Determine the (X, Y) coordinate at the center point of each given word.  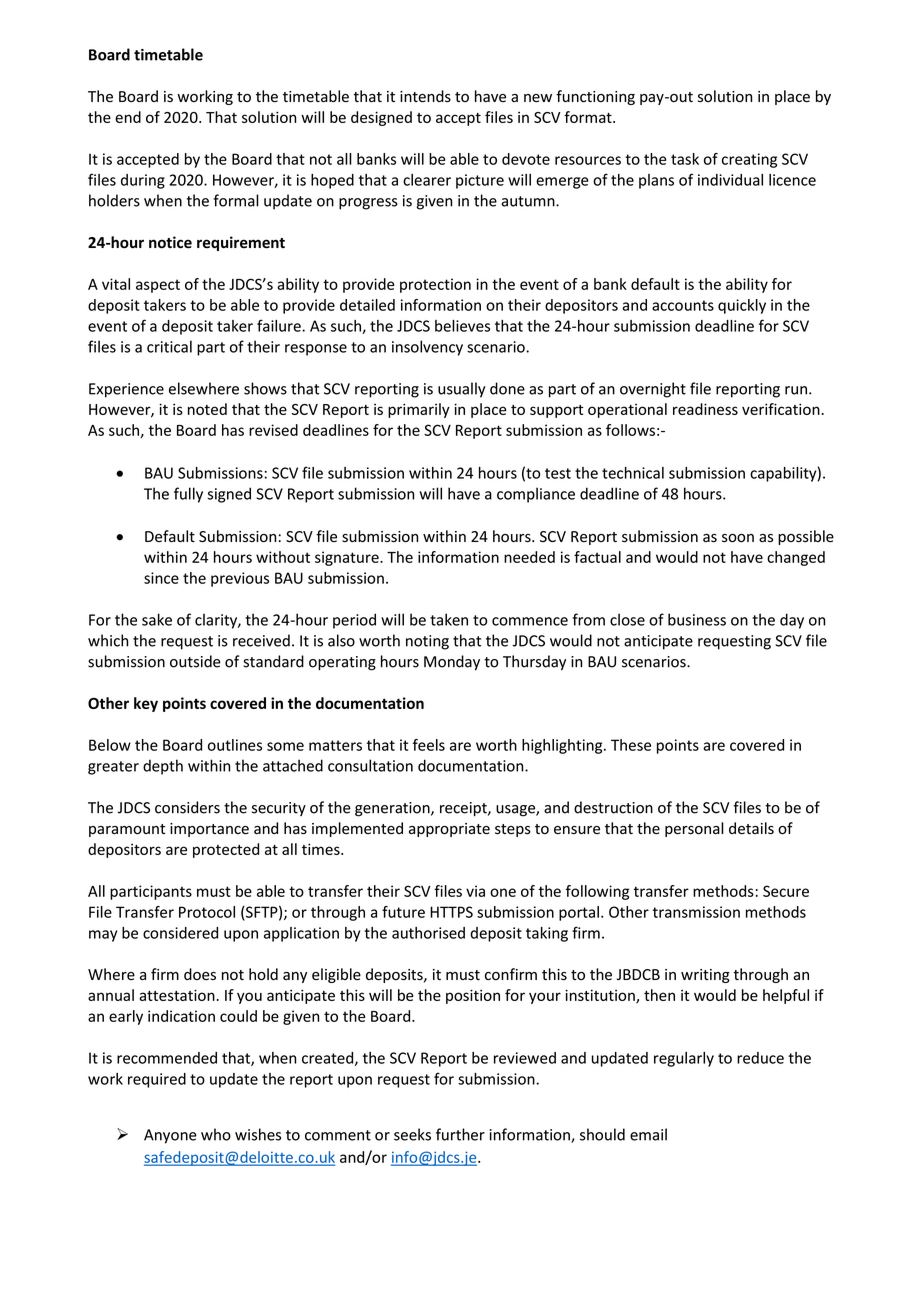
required (157, 1080)
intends (425, 96)
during (143, 181)
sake (157, 619)
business (697, 619)
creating (749, 160)
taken (449, 619)
